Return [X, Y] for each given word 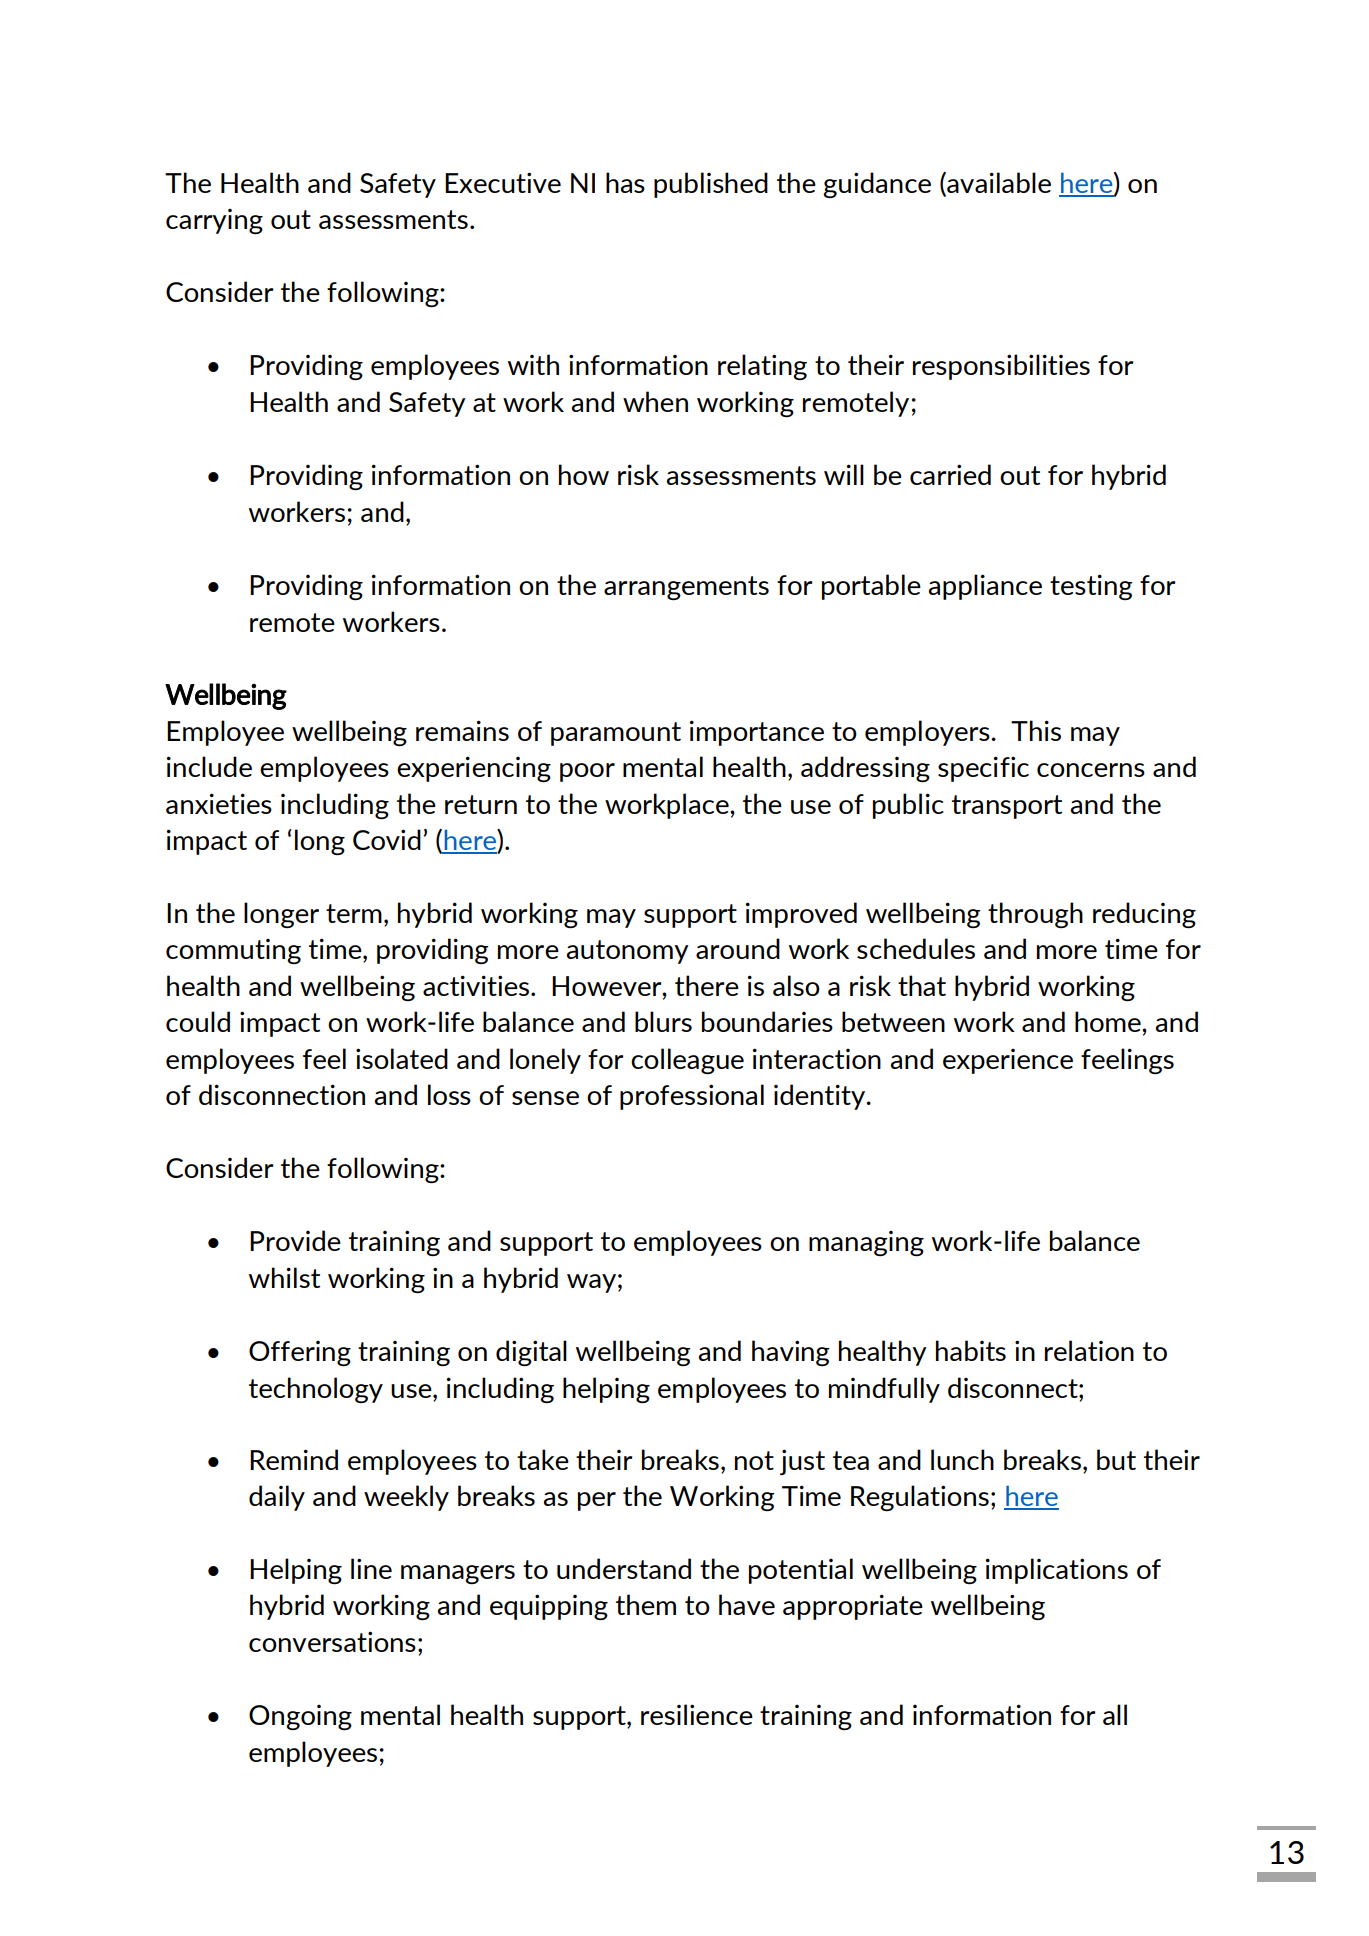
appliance [985, 587]
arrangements [686, 588]
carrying [214, 221]
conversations [332, 1641]
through [1035, 915]
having [791, 1353]
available [998, 183]
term [354, 913]
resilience [697, 1714]
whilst [284, 1277]
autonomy [627, 952]
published [711, 185]
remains [462, 730]
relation [1089, 1350]
